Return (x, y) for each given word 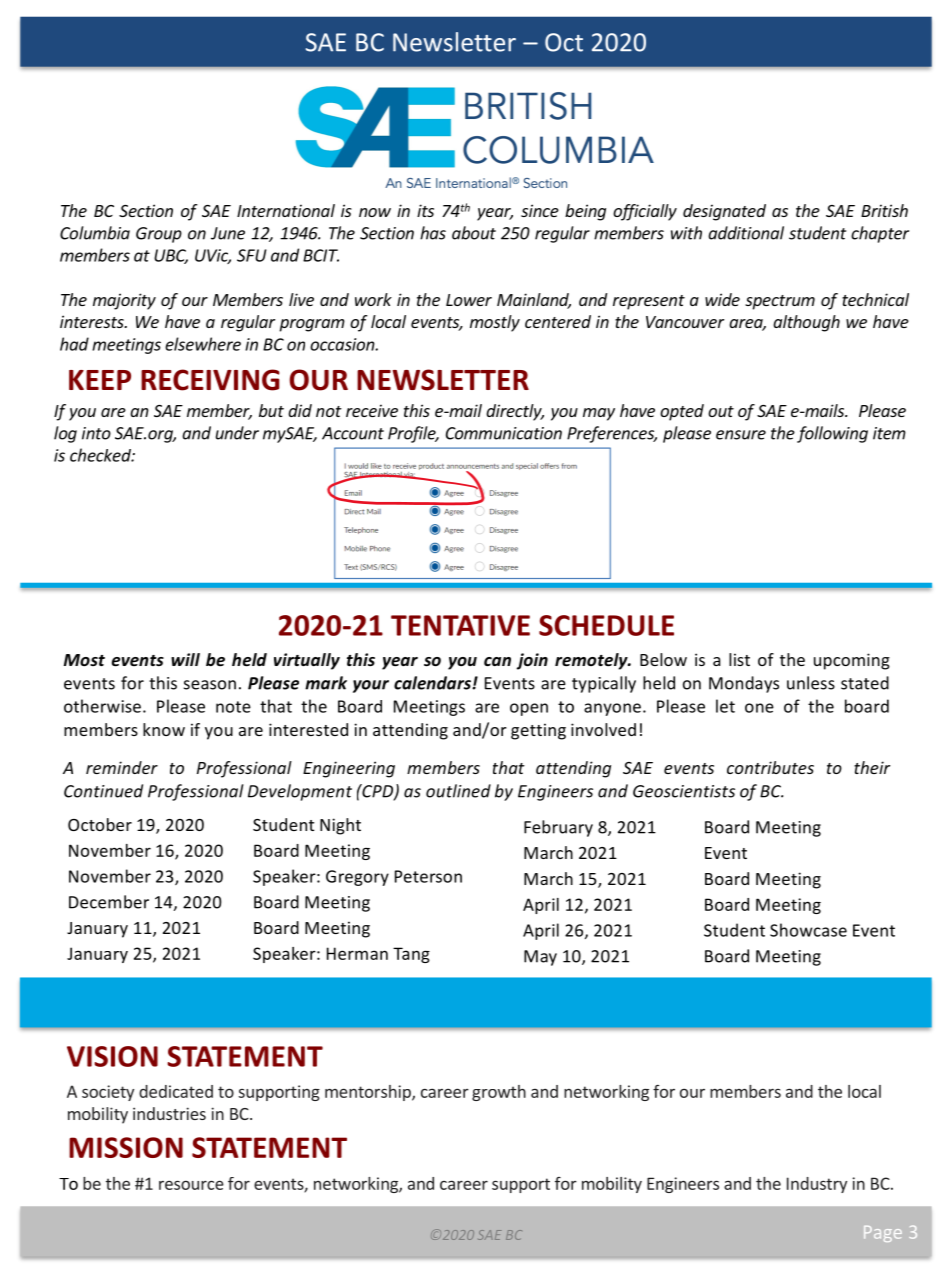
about (474, 233)
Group (159, 235)
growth (499, 1093)
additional (746, 233)
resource (191, 1185)
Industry (817, 1185)
